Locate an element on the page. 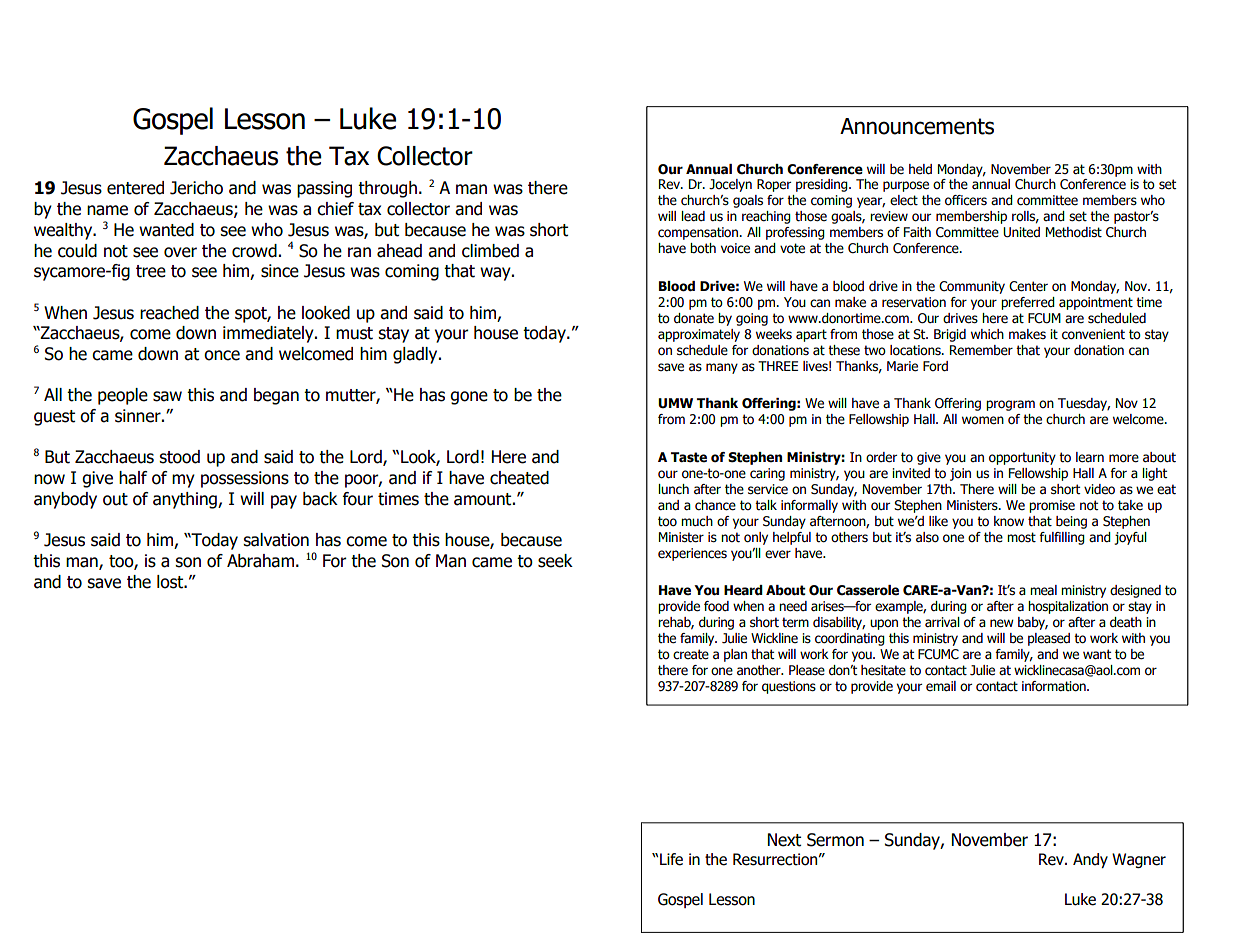 The image size is (1233, 952). lunch is located at coordinates (673, 489).
